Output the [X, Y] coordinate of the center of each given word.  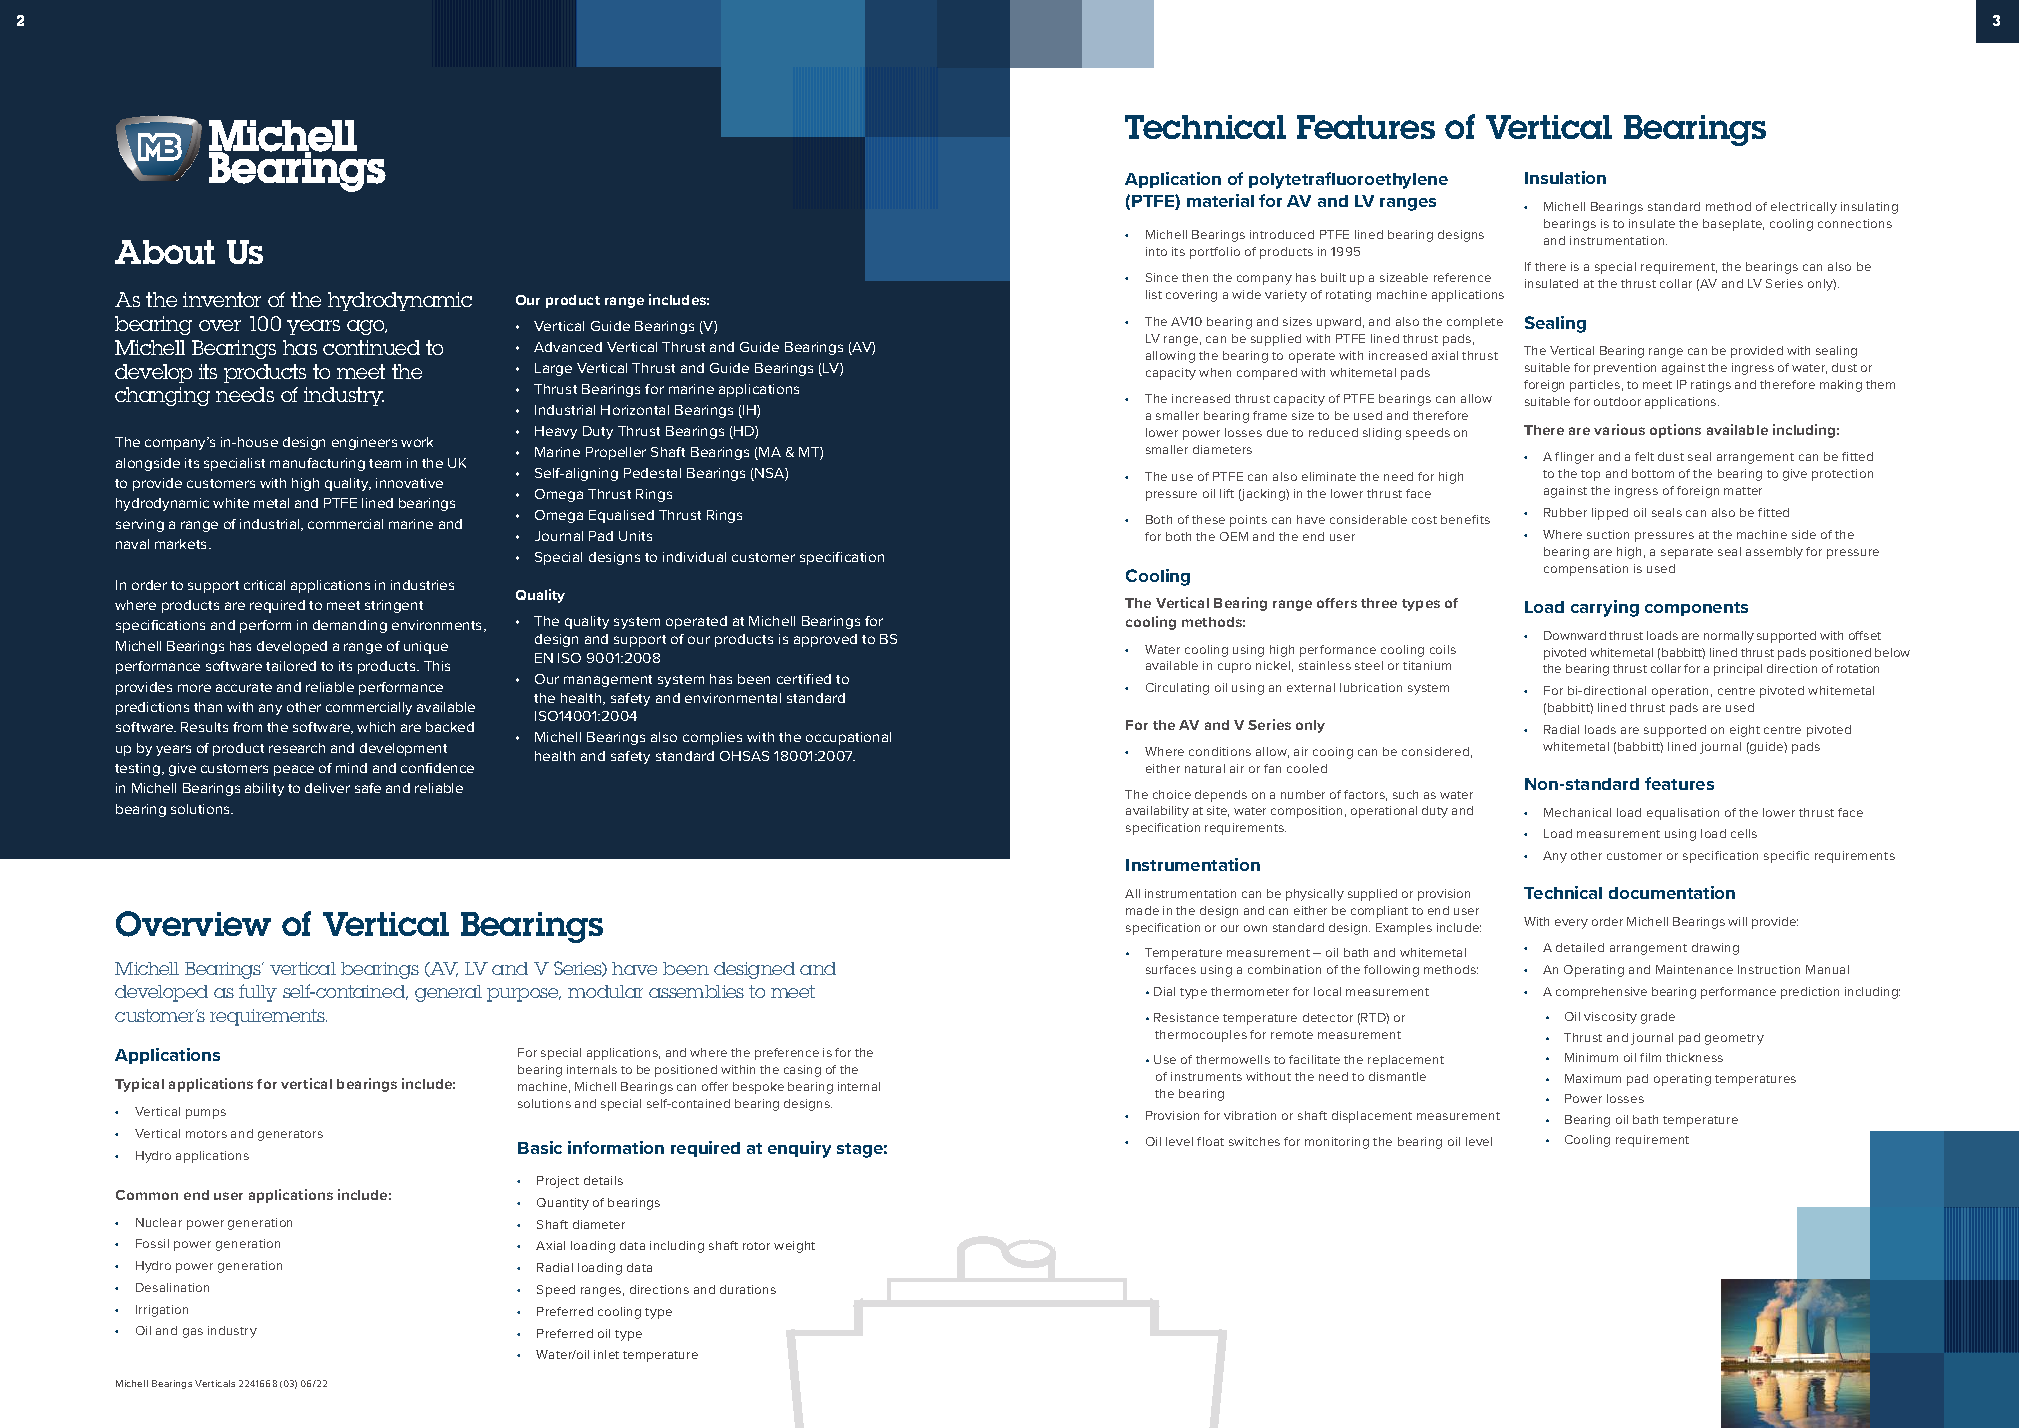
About [165, 252]
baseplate [1733, 225]
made [1142, 910]
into [1156, 251]
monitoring [1337, 1143]
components [1696, 609]
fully [258, 993]
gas [193, 1333]
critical [264, 585]
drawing [1715, 949]
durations [748, 1289]
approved [825, 640]
